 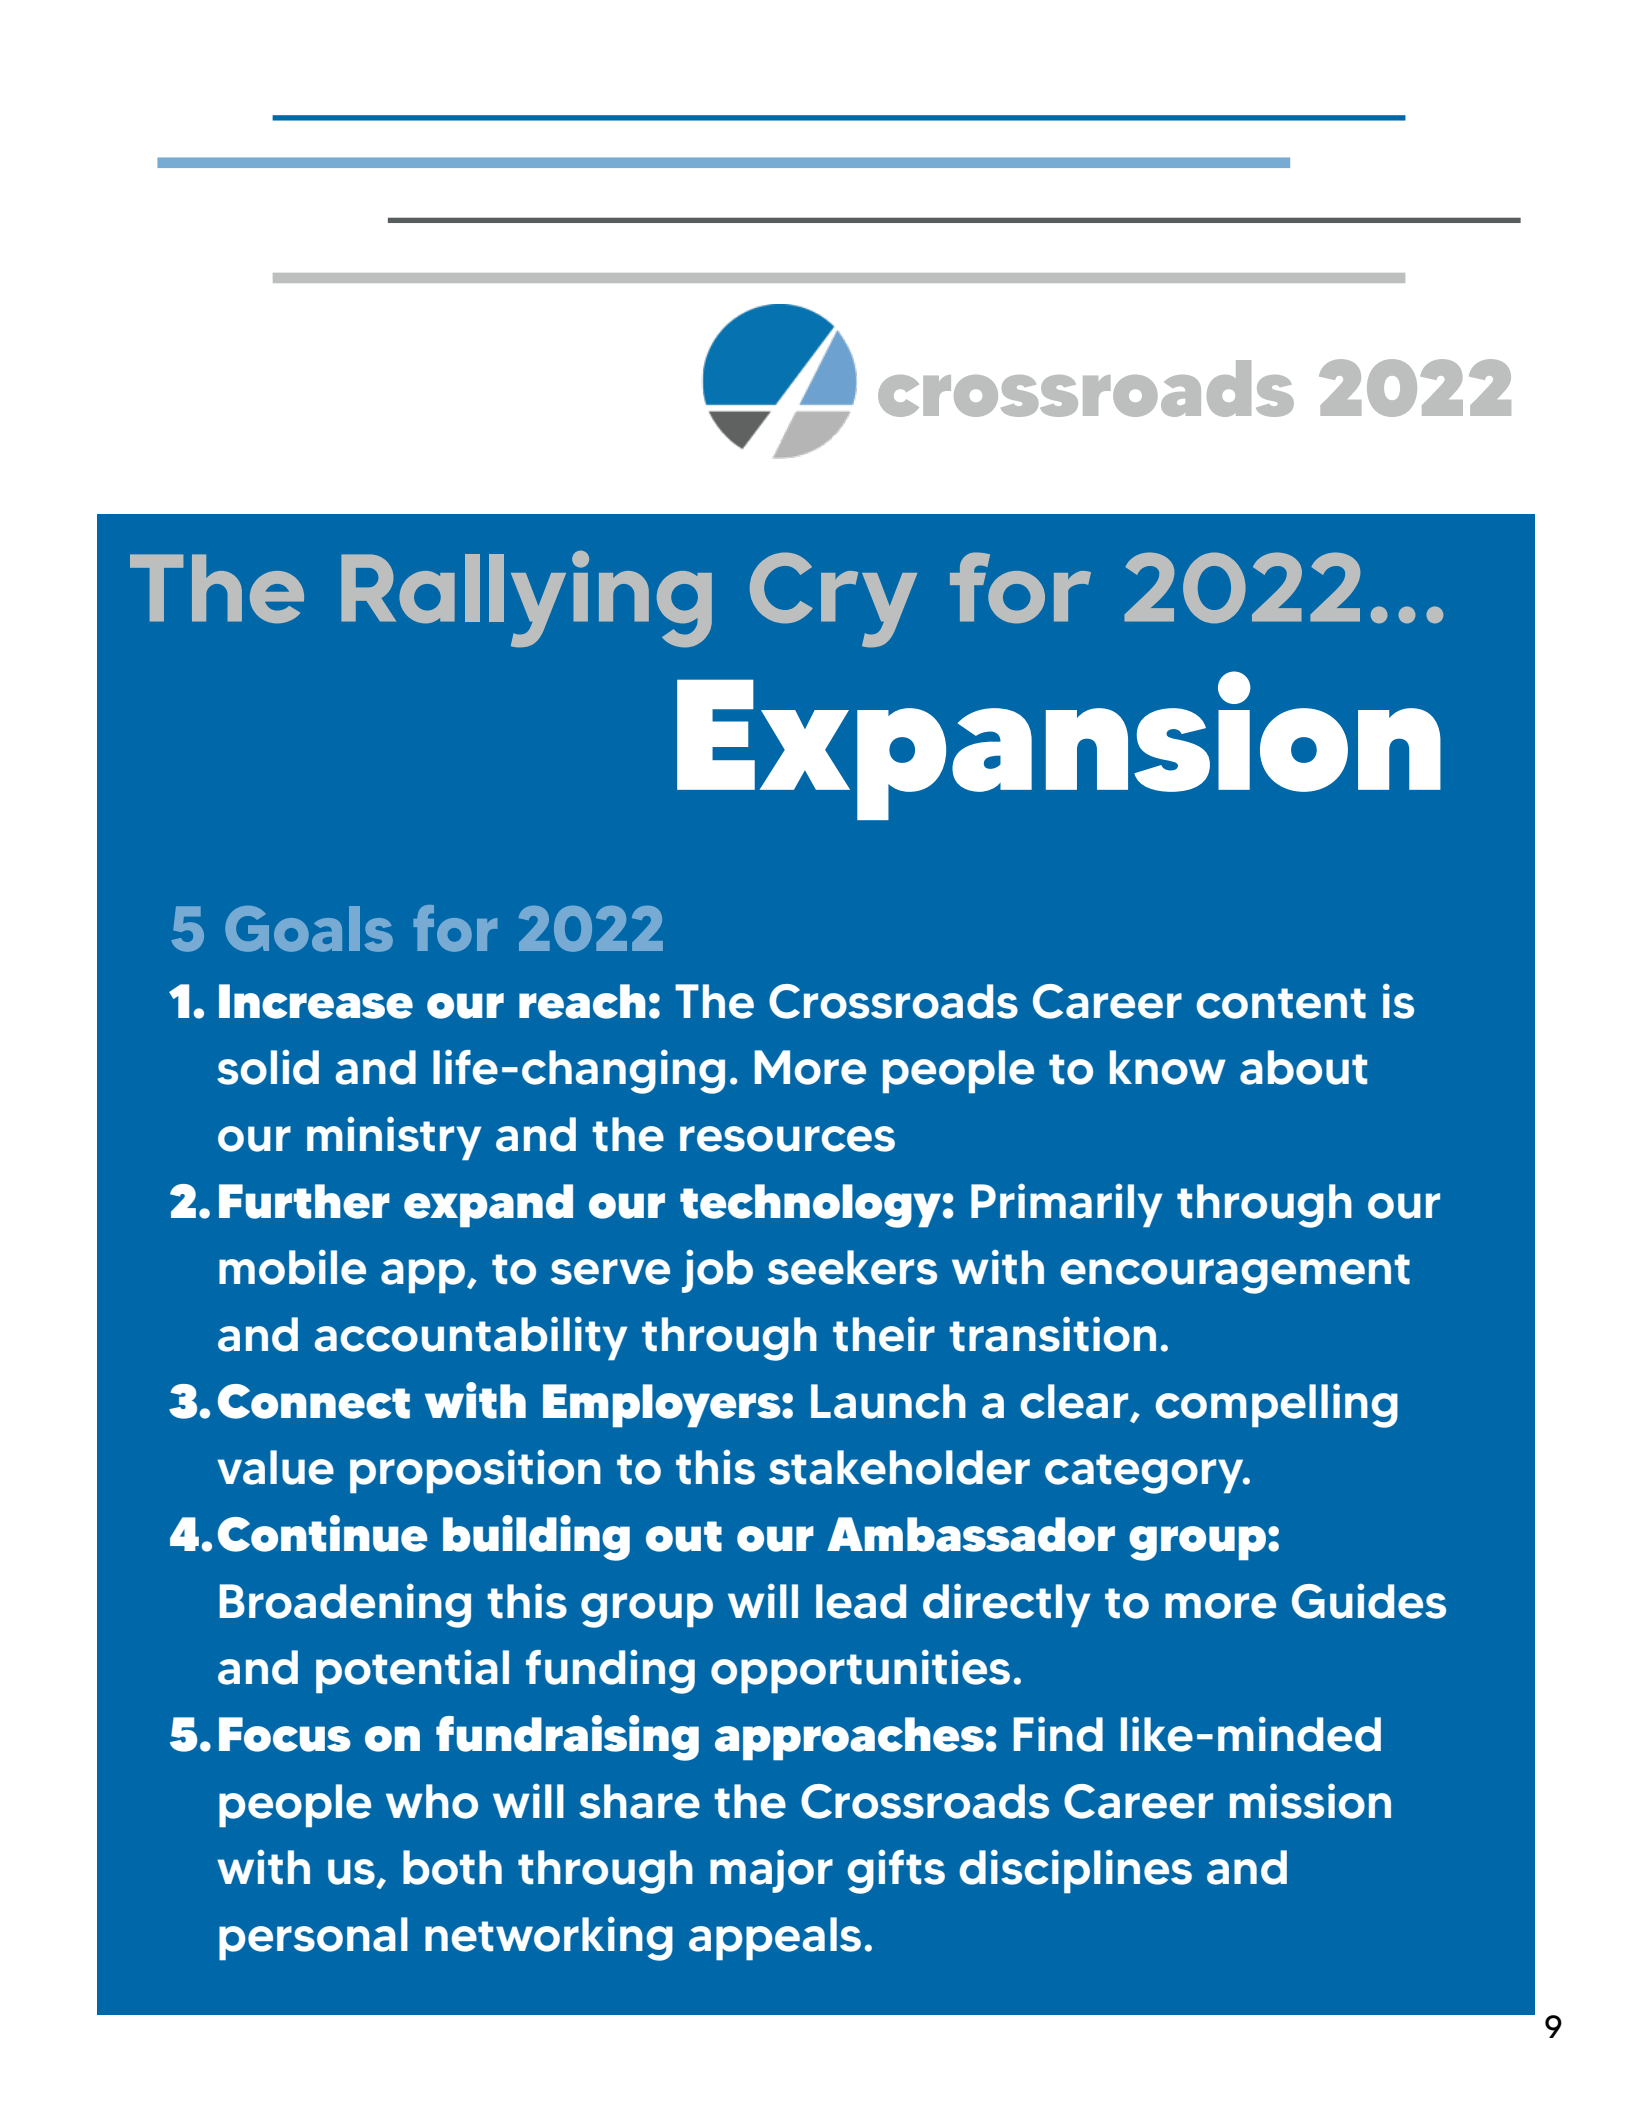 What do you see at coordinates (1059, 745) in the document?
I see `Expansion` at bounding box center [1059, 745].
